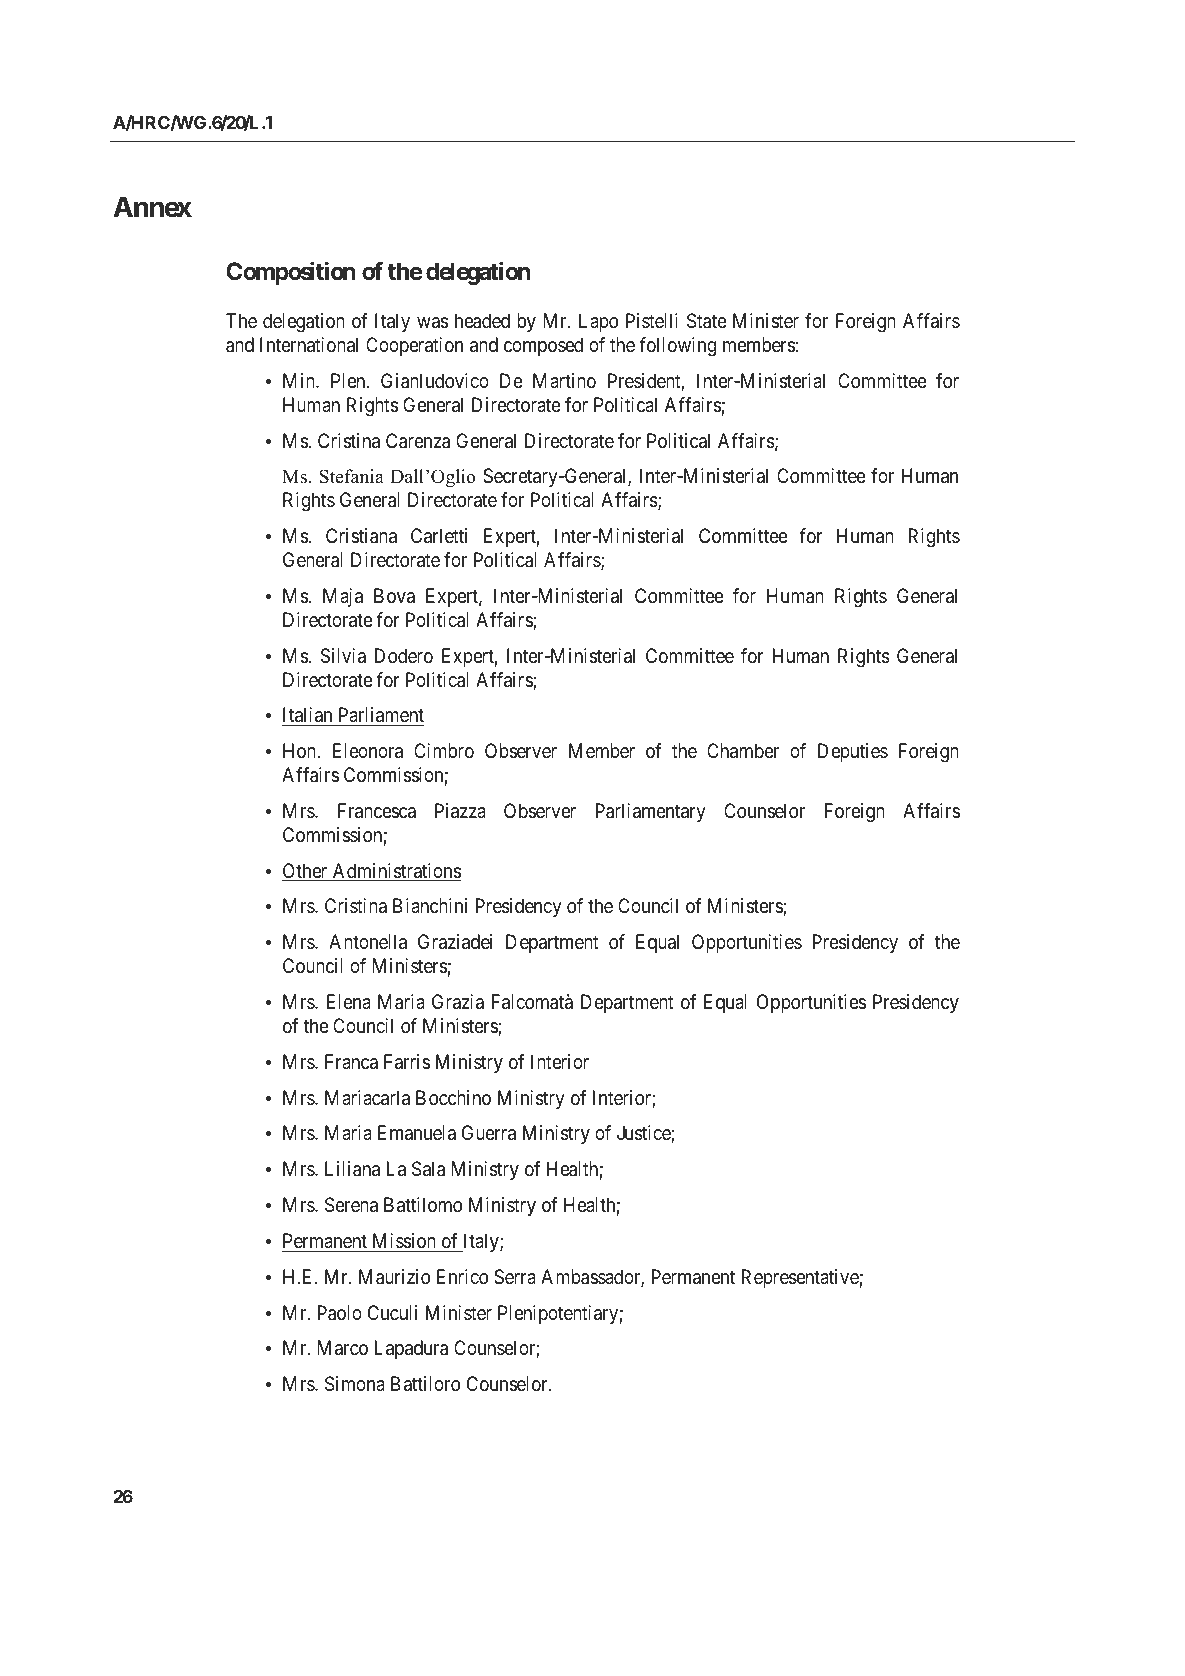 The height and width of the screenshot is (1676, 1185). Describe the element at coordinates (395, 872) in the screenshot. I see `Administrations` at that location.
